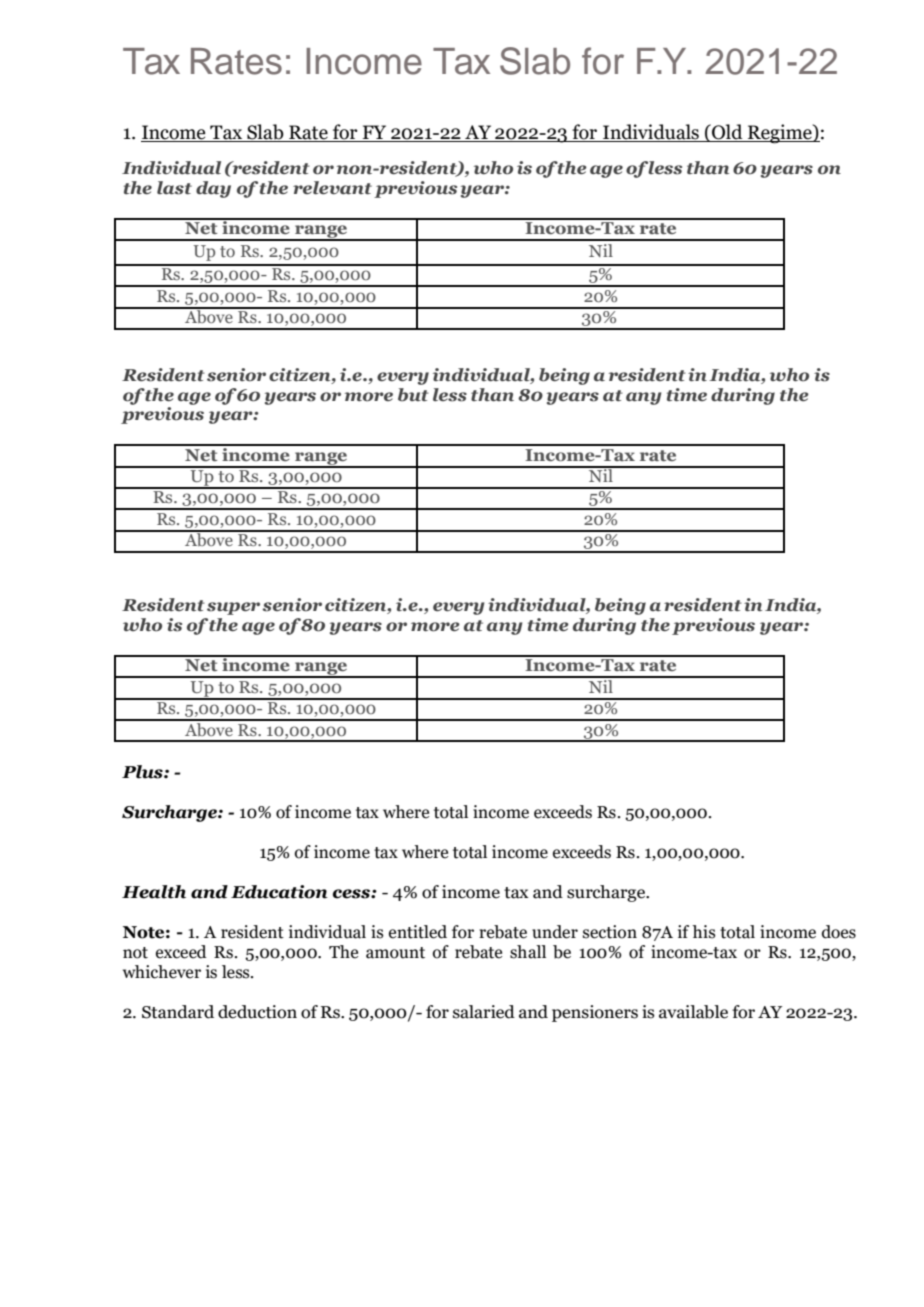  I want to click on relevant, so click(332, 188).
